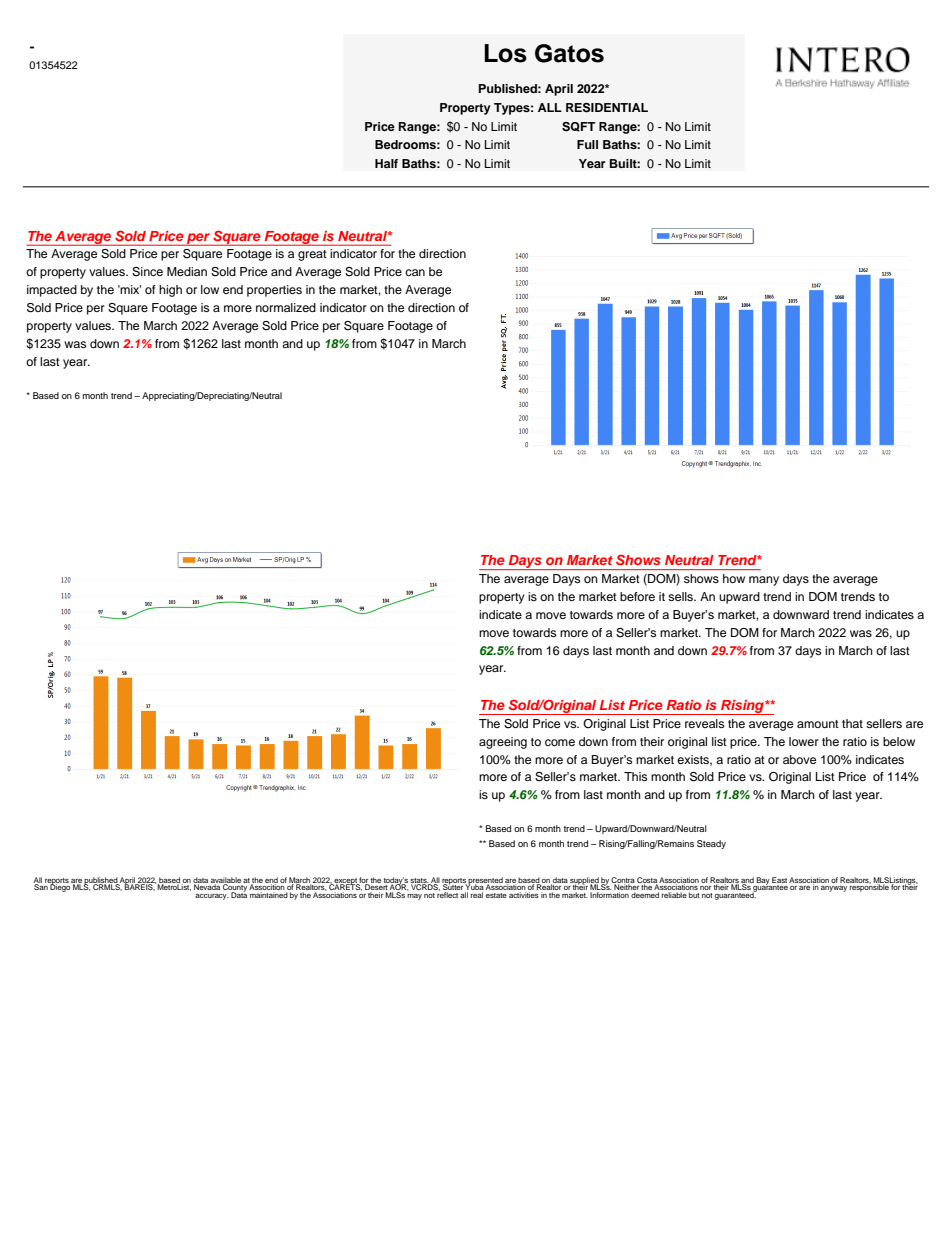  Describe the element at coordinates (505, 53) in the screenshot. I see `Los` at that location.
